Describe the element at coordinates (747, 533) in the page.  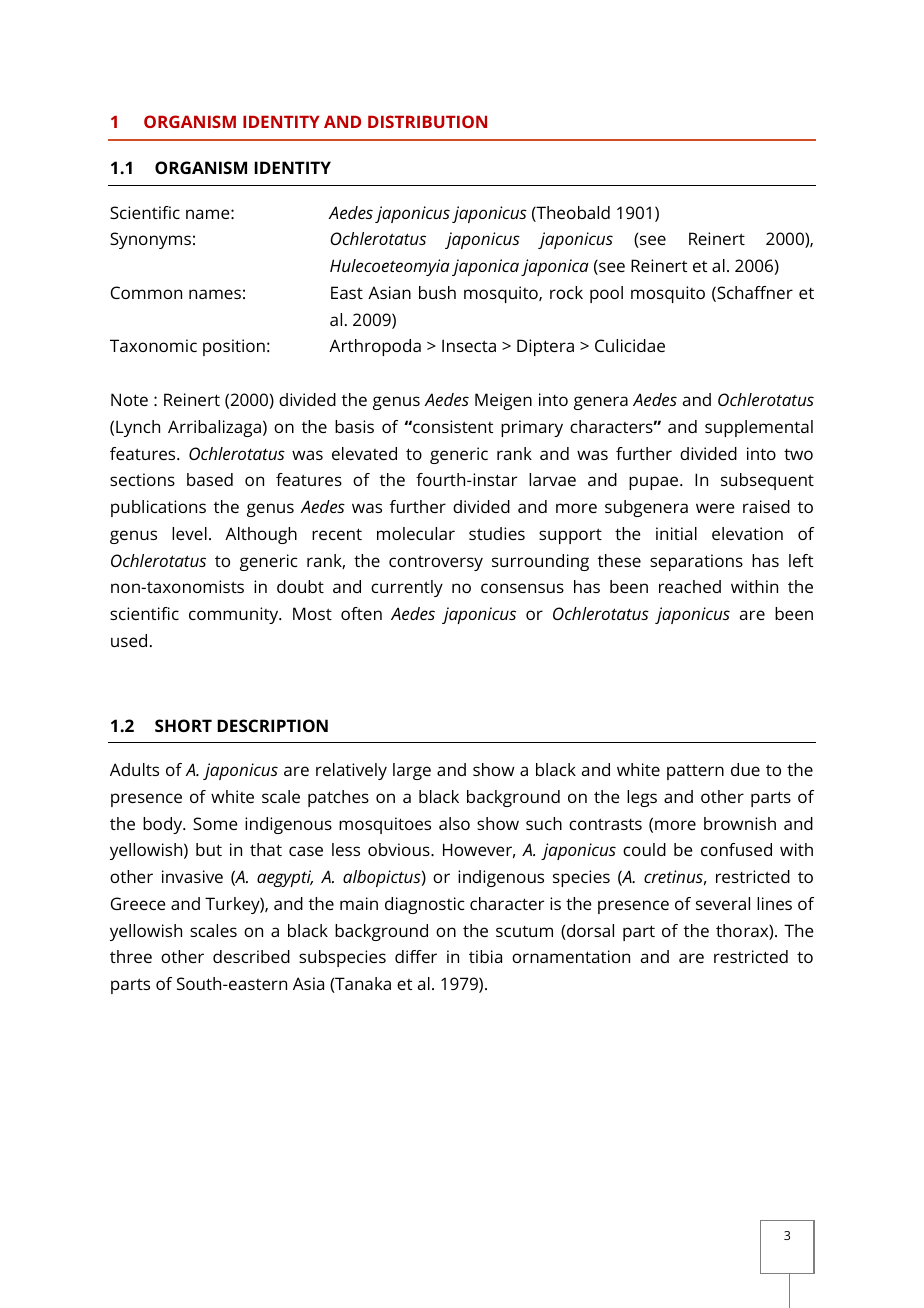
I see `elevation` at that location.
